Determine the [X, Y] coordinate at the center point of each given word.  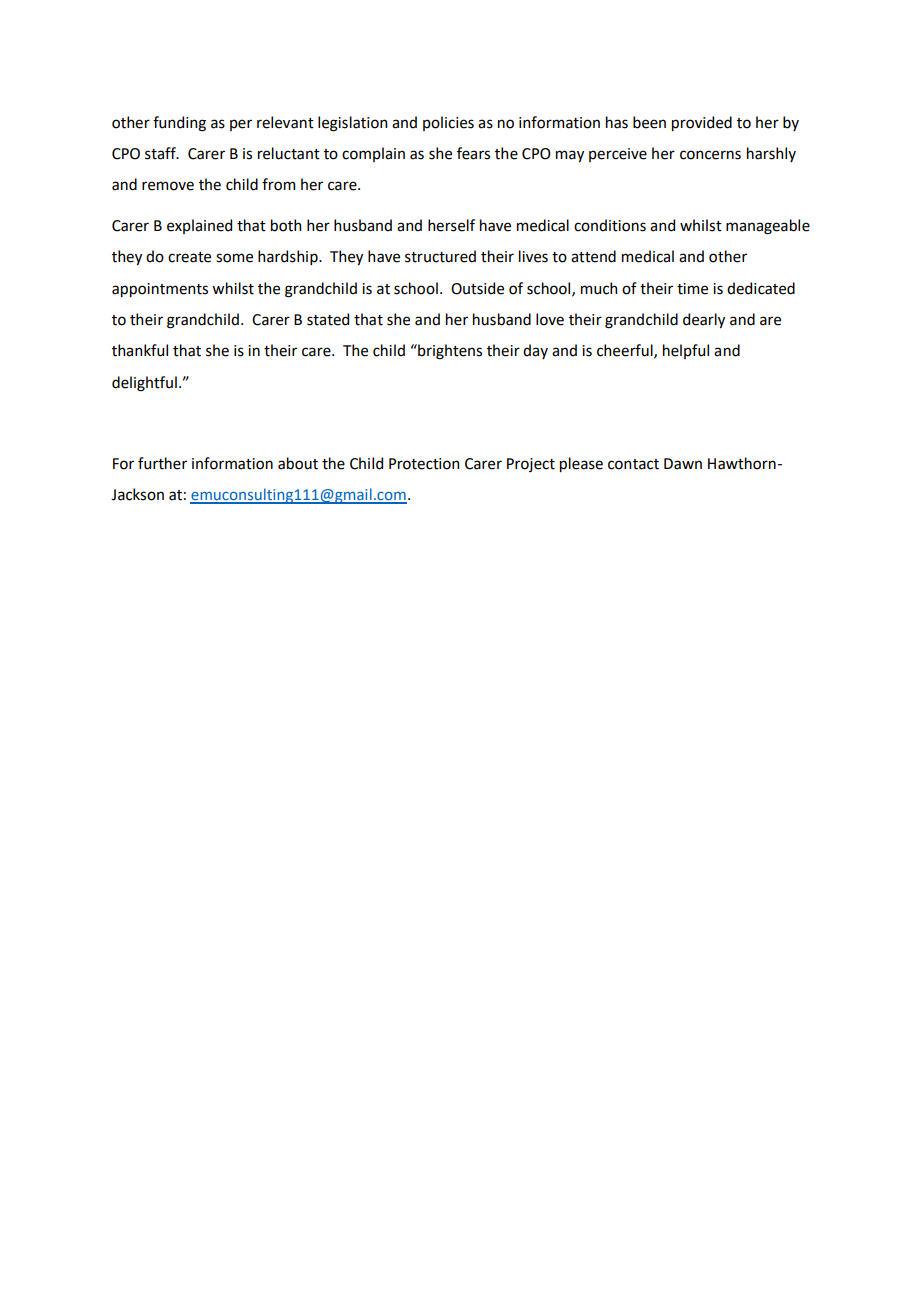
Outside [477, 288]
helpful [686, 351]
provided [702, 123]
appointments [160, 290]
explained [199, 226]
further [162, 463]
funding [179, 124]
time [692, 289]
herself [451, 225]
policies [448, 123]
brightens [449, 352]
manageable [768, 227]
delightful [144, 384]
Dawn [683, 464]
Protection [424, 464]
